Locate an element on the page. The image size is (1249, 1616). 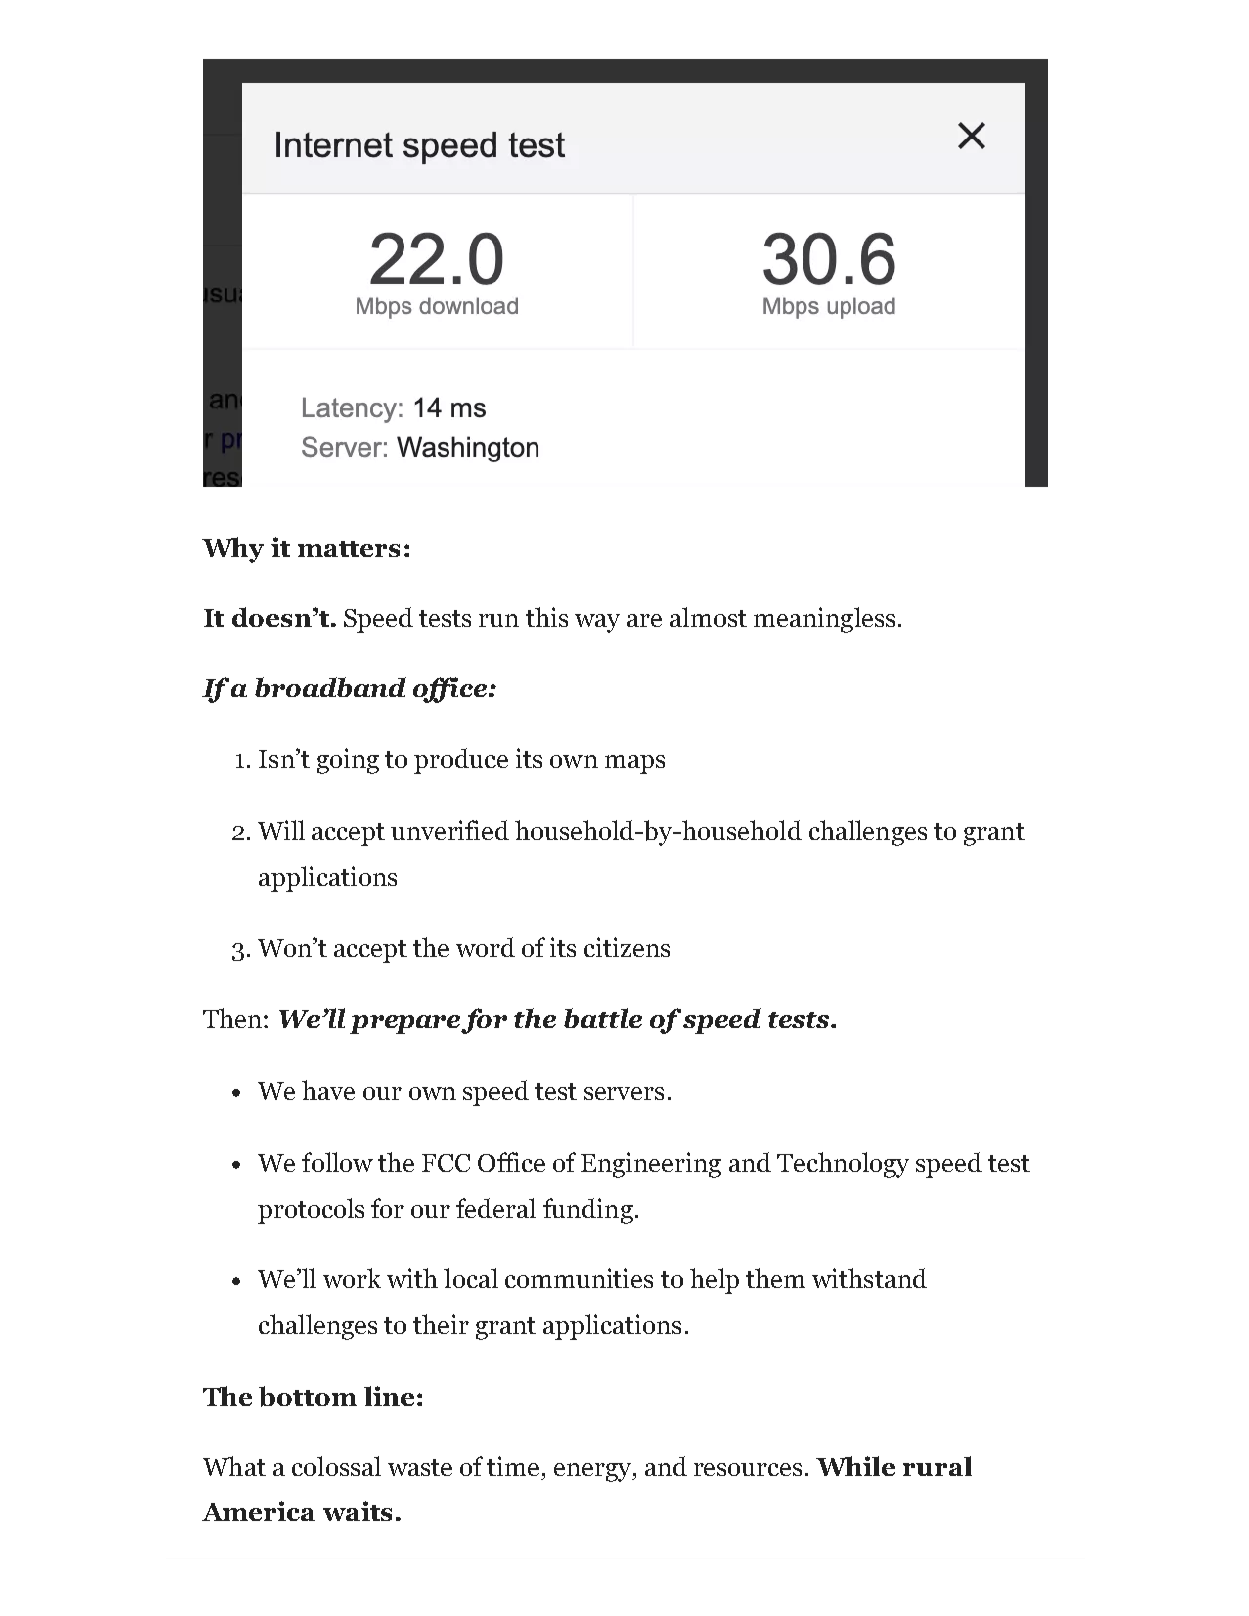
colossal is located at coordinates (336, 1466).
